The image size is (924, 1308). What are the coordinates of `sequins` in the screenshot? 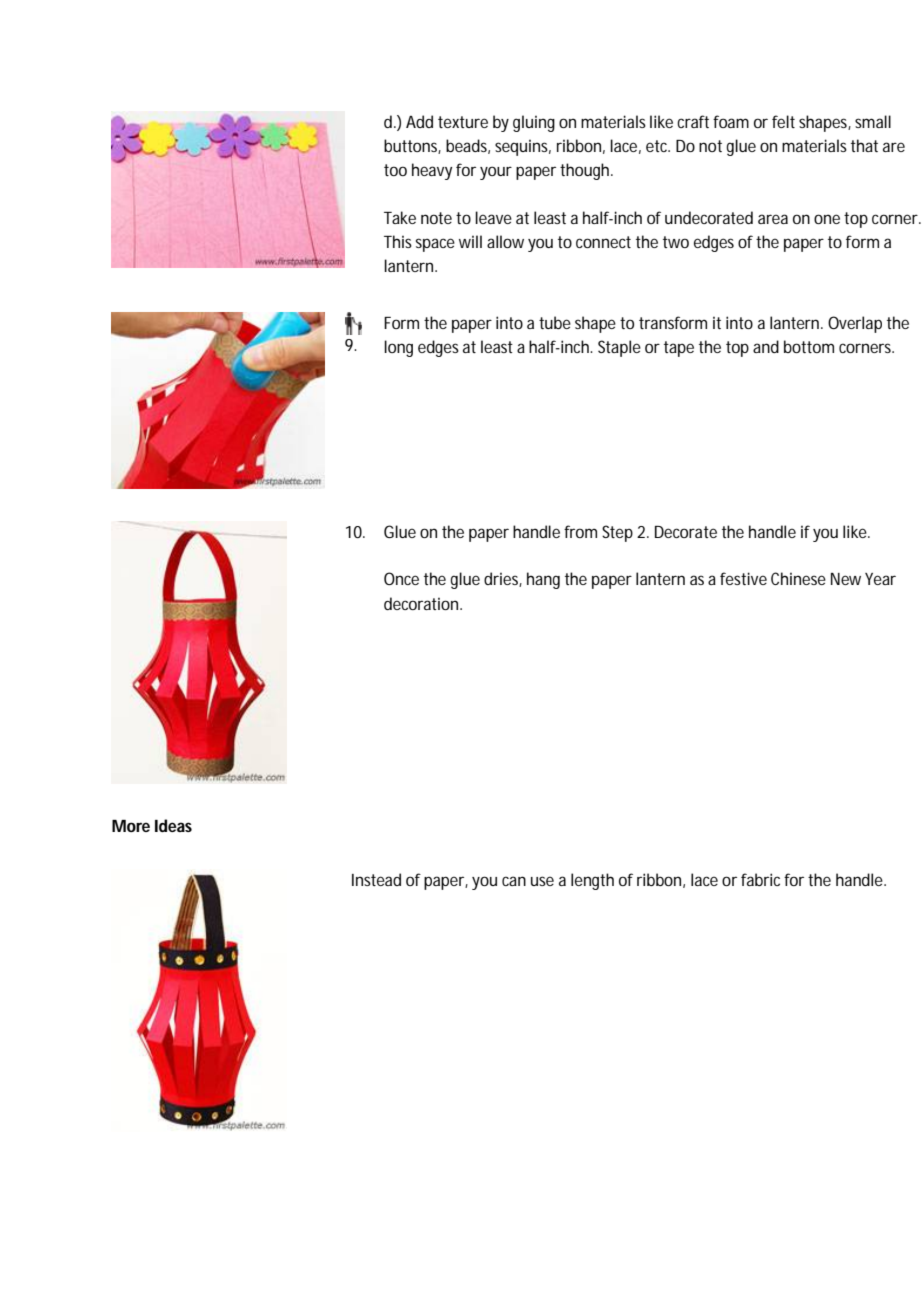 It's located at (523, 147).
